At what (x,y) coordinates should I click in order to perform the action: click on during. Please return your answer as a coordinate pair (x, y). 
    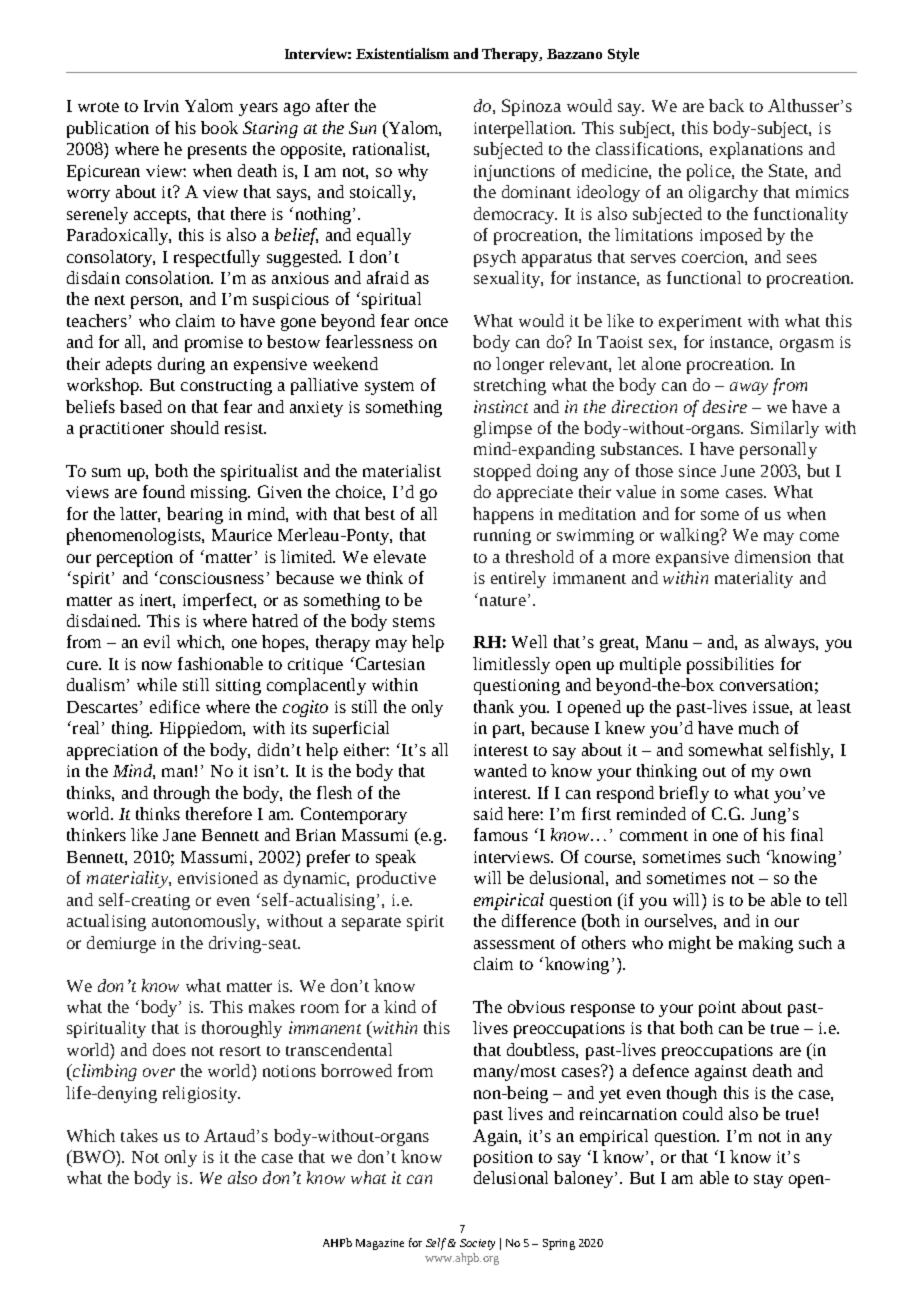
    Looking at the image, I should click on (181, 365).
